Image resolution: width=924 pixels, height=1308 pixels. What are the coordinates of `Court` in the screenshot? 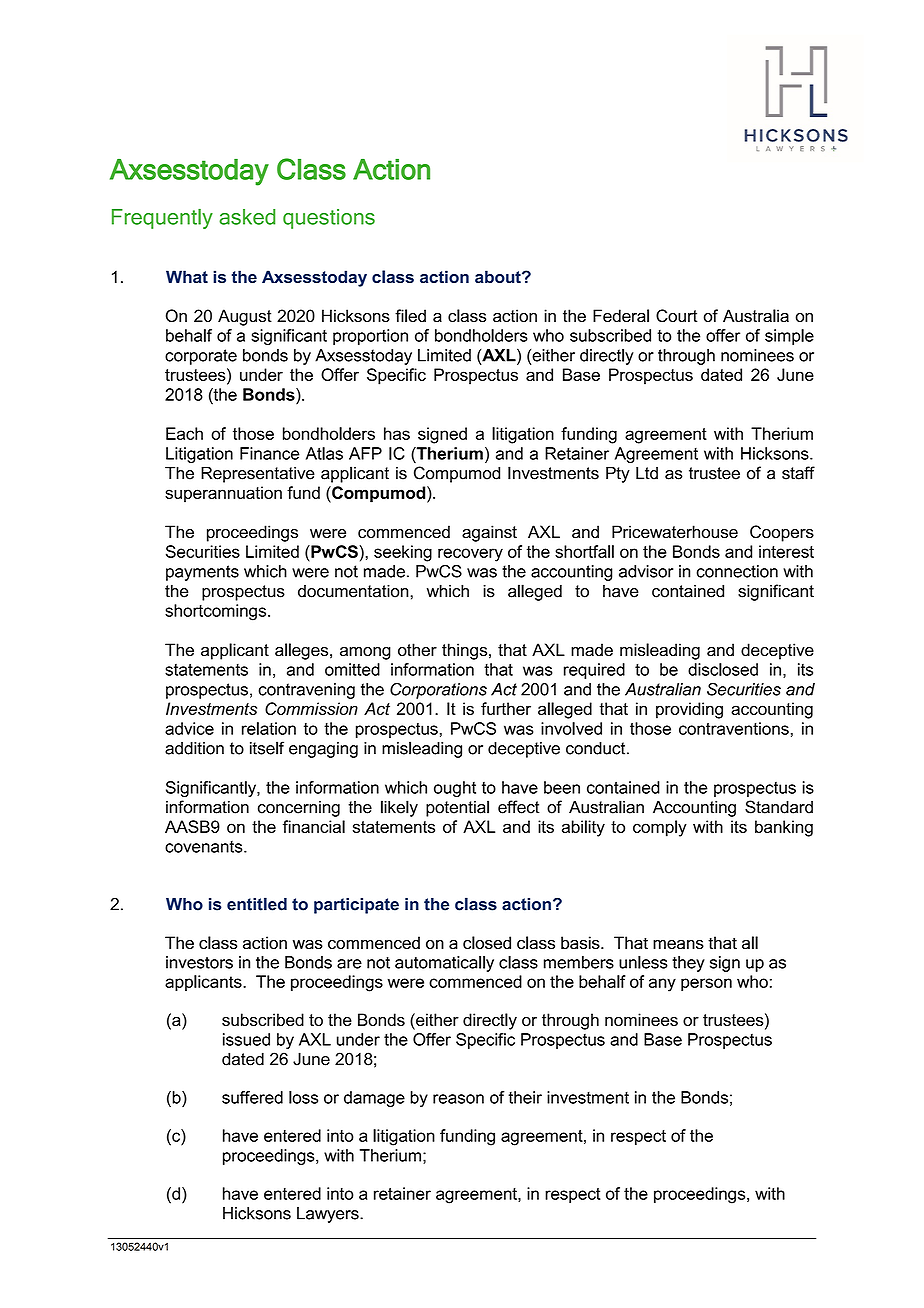 It's located at (677, 315).
